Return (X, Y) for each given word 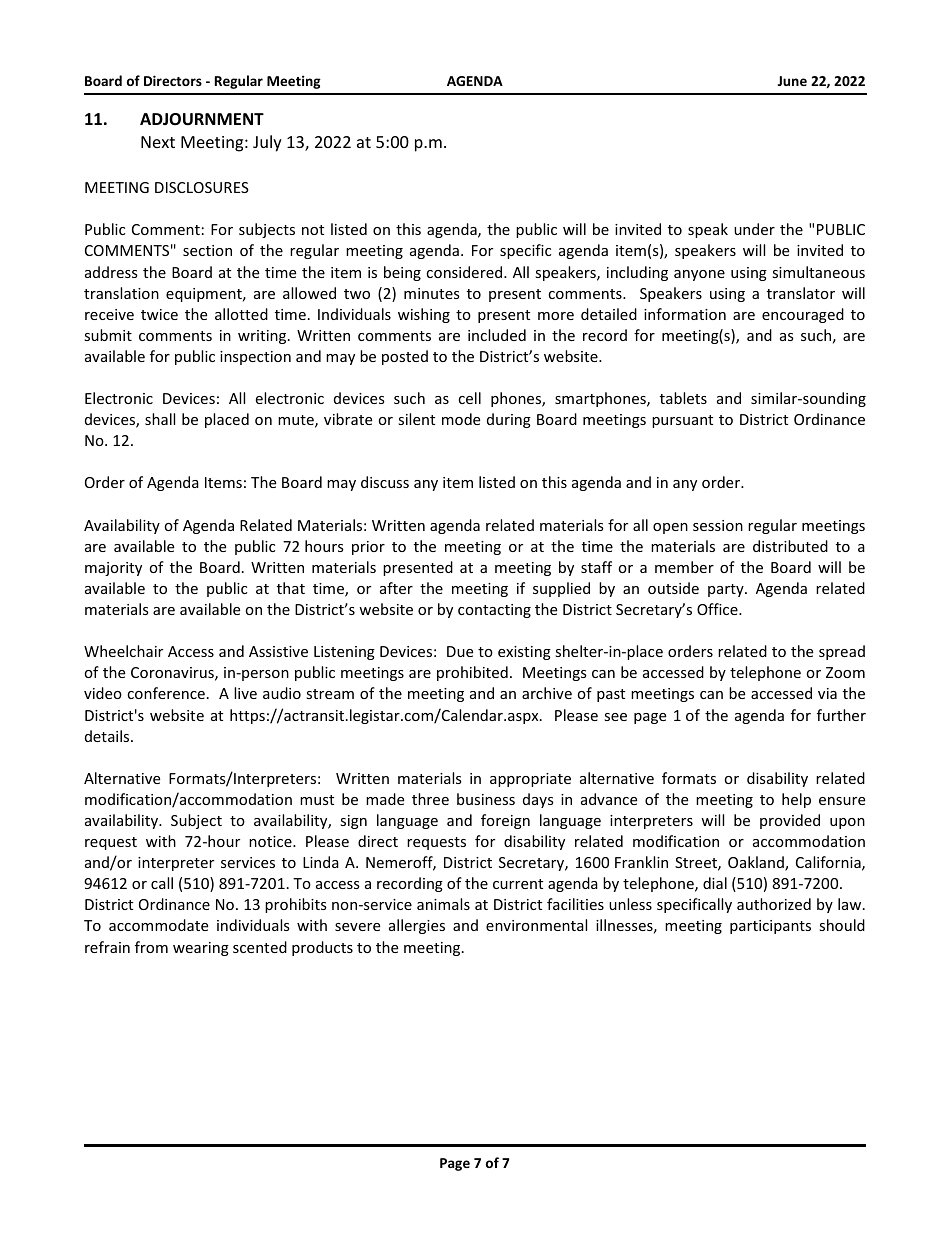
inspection (255, 358)
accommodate (158, 925)
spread (842, 652)
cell (469, 398)
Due (460, 651)
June (792, 81)
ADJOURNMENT (202, 119)
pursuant (682, 421)
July (267, 143)
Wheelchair (123, 651)
